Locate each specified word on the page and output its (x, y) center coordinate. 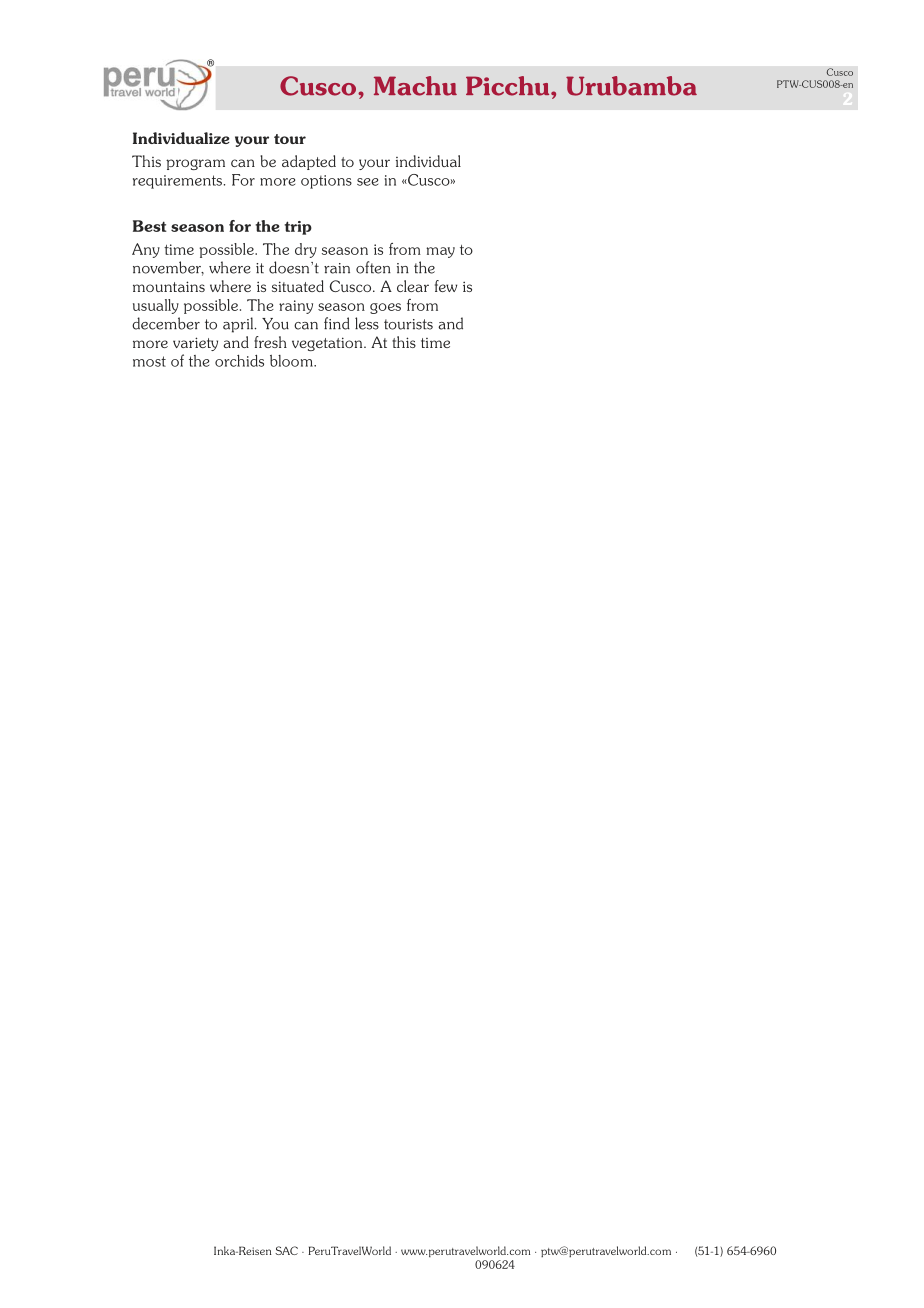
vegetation (328, 344)
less (367, 323)
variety (195, 344)
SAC (286, 1250)
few (446, 286)
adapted (309, 162)
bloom (292, 361)
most (149, 361)
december (166, 323)
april (239, 325)
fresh (270, 342)
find (337, 323)
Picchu (509, 86)
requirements (177, 182)
